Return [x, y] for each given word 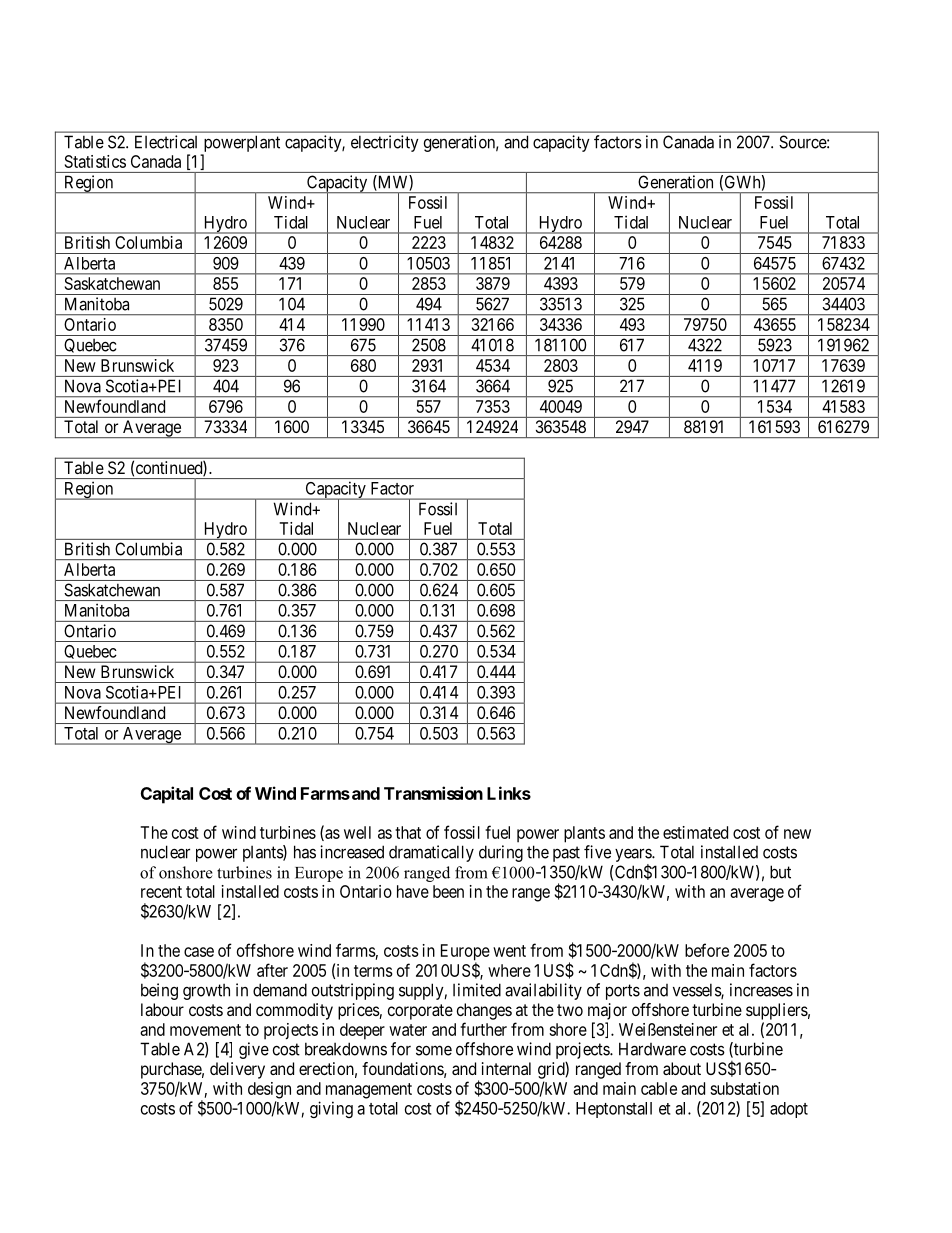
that [408, 832]
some [434, 1050]
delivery [237, 1070]
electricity [385, 143]
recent [161, 892]
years [634, 856]
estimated [695, 832]
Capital [167, 795]
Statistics [95, 161]
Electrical [166, 142]
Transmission [433, 793]
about [682, 1068]
